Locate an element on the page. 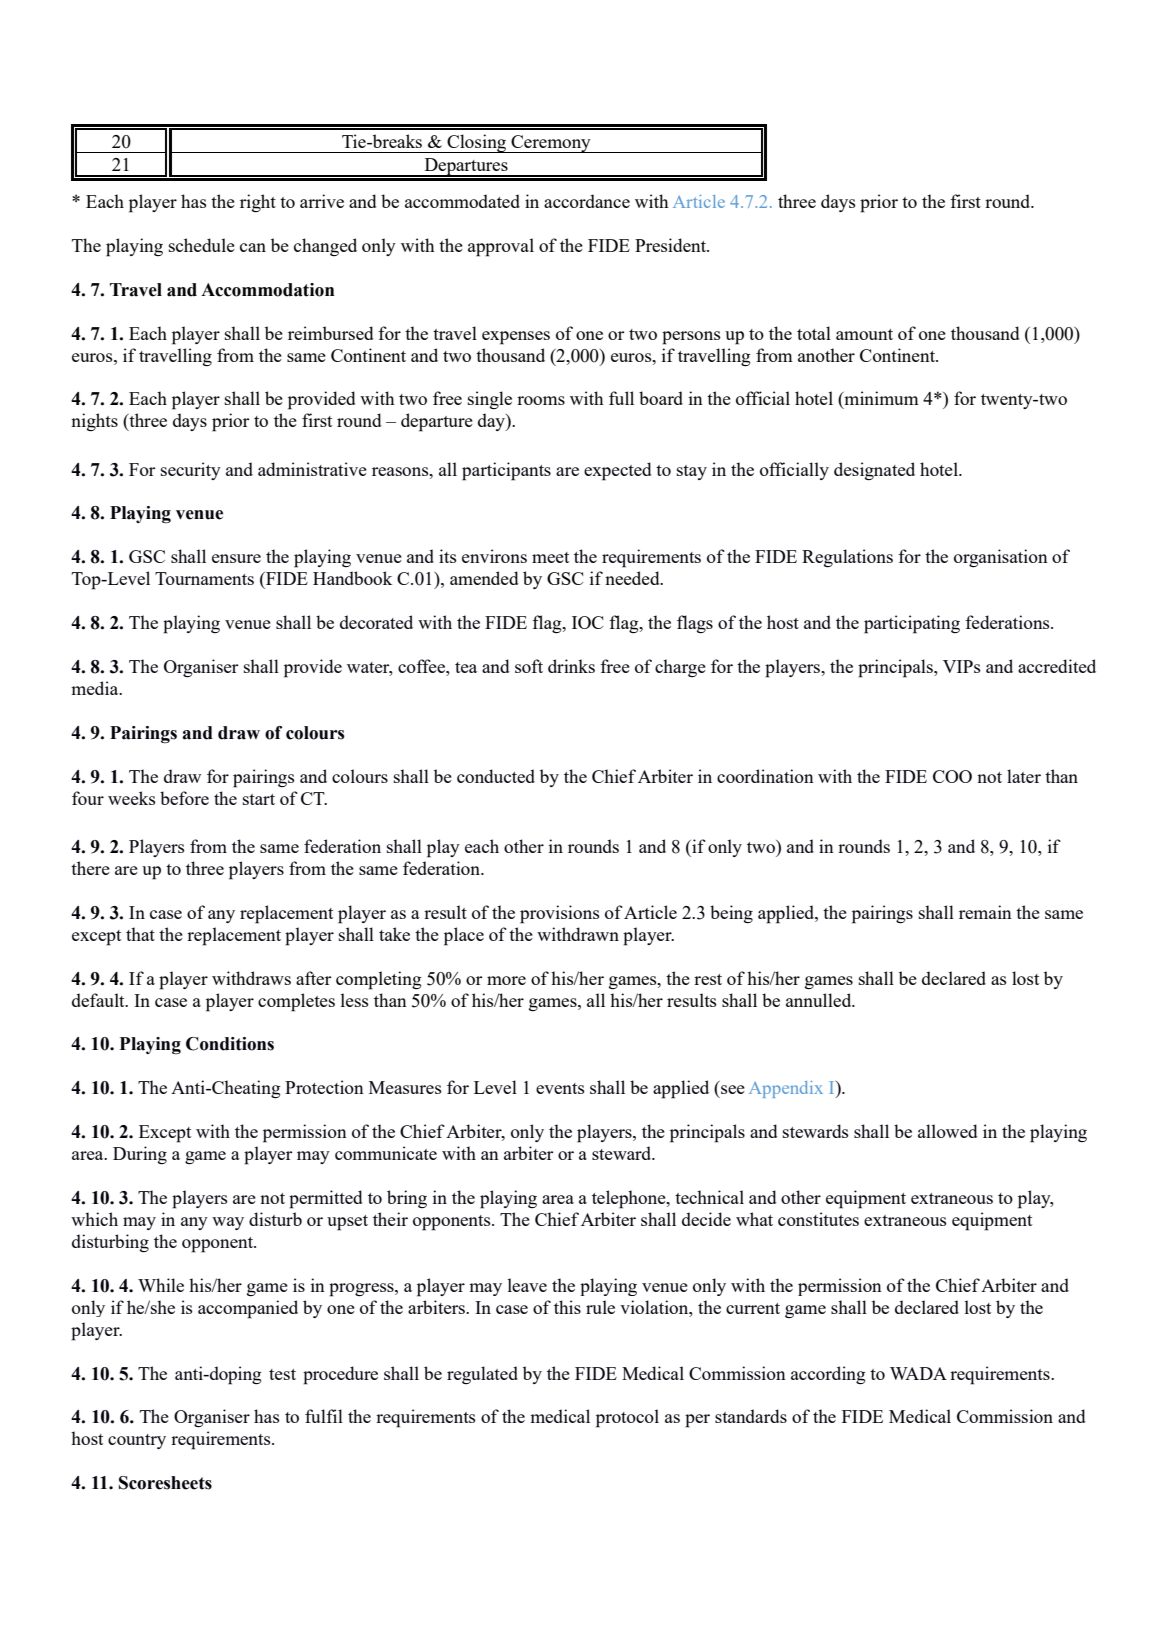 This page has width=1168, height=1652. conducted is located at coordinates (496, 776).
